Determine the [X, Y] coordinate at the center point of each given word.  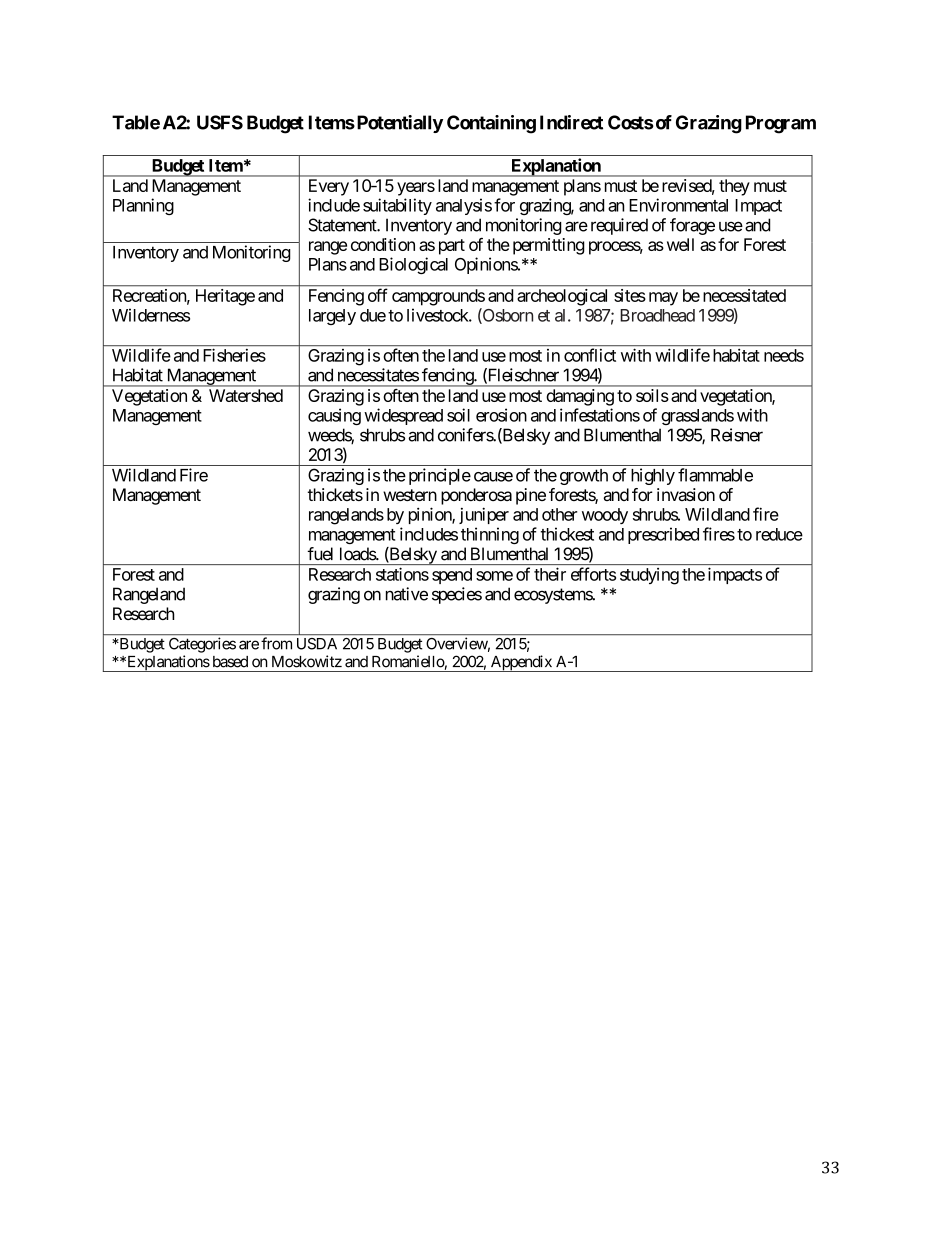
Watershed [246, 395]
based [230, 662]
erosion [501, 415]
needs [784, 355]
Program [781, 124]
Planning [143, 206]
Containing [491, 124]
